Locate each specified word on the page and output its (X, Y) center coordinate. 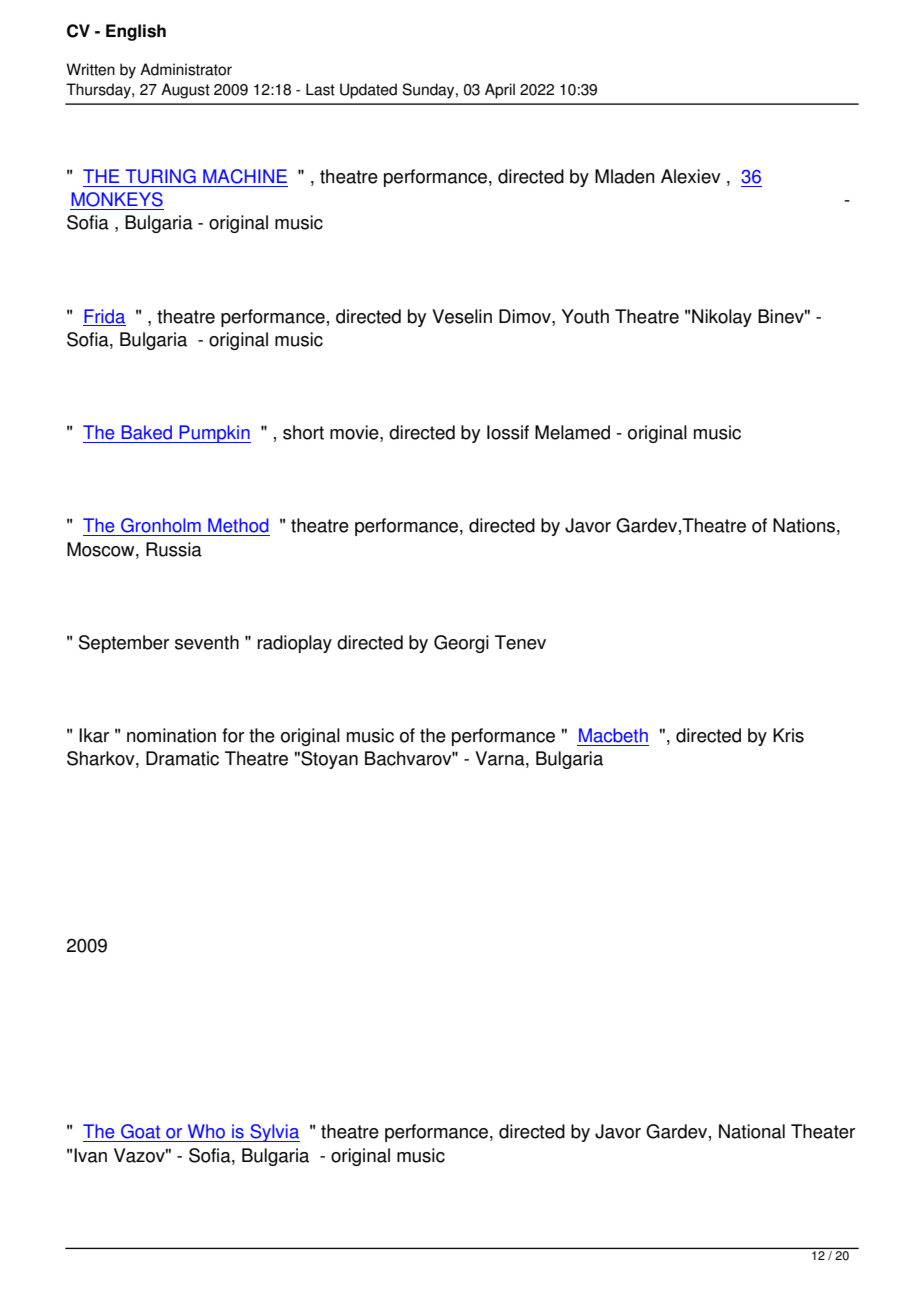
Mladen (625, 176)
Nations (804, 525)
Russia (174, 549)
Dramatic (182, 758)
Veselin (462, 316)
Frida (104, 316)
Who (206, 1131)
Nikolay (722, 318)
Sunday (429, 91)
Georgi (461, 644)
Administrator (186, 69)
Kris (788, 735)
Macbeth (613, 735)
